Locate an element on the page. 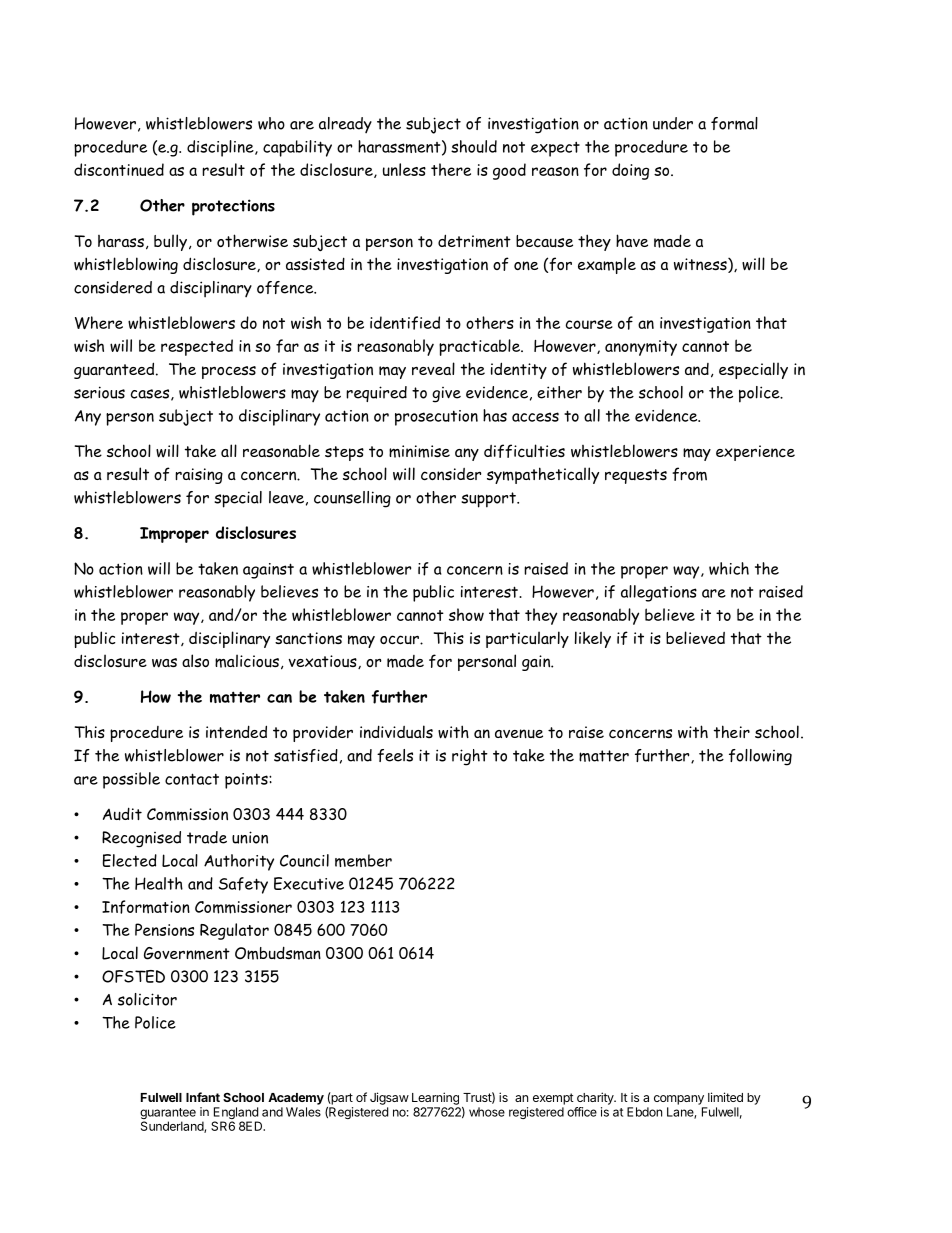  anonymity is located at coordinates (641, 348).
